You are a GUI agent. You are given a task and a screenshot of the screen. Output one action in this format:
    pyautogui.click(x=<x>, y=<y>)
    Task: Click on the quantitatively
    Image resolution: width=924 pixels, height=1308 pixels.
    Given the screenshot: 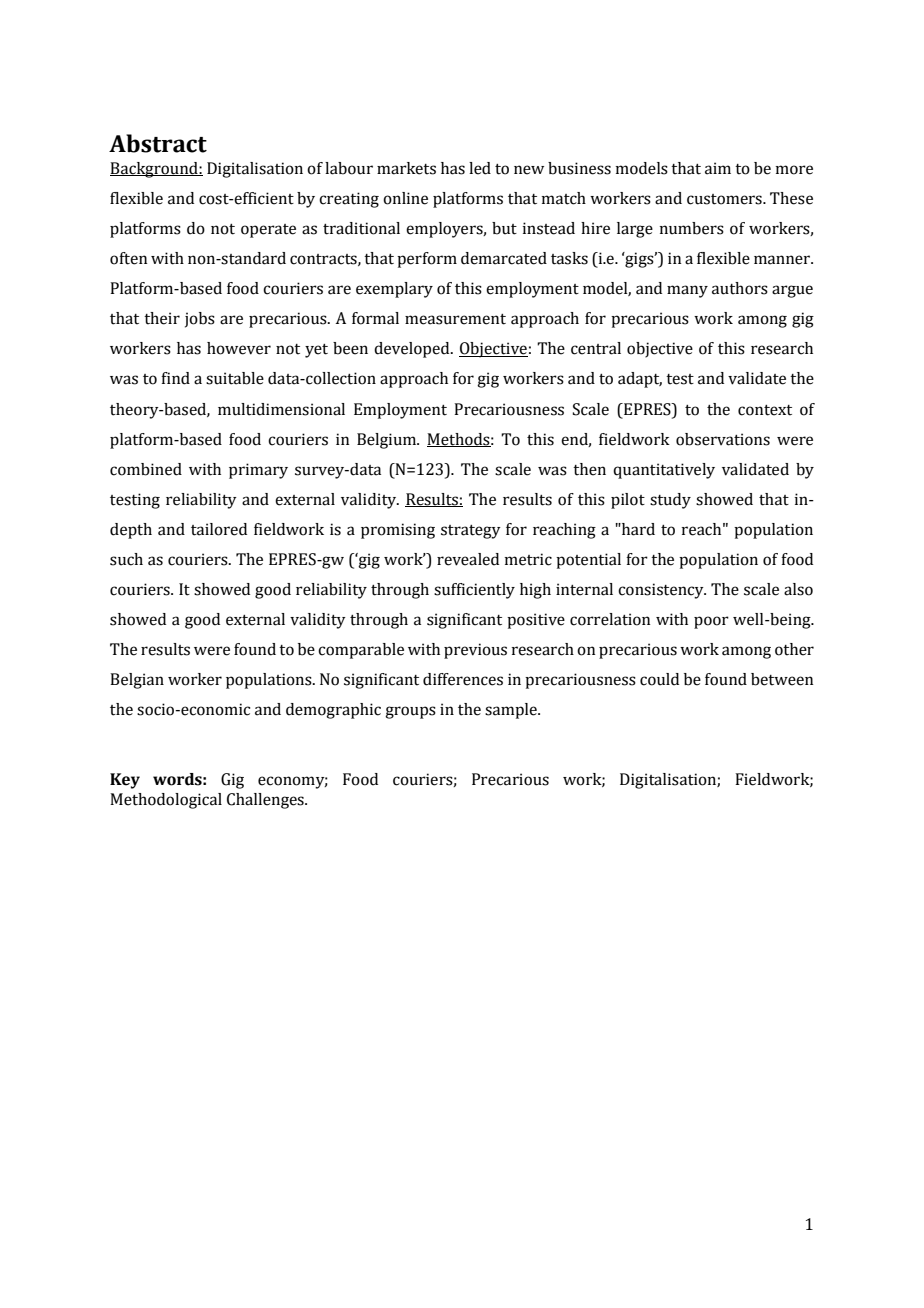 What is the action you would take?
    pyautogui.click(x=664, y=471)
